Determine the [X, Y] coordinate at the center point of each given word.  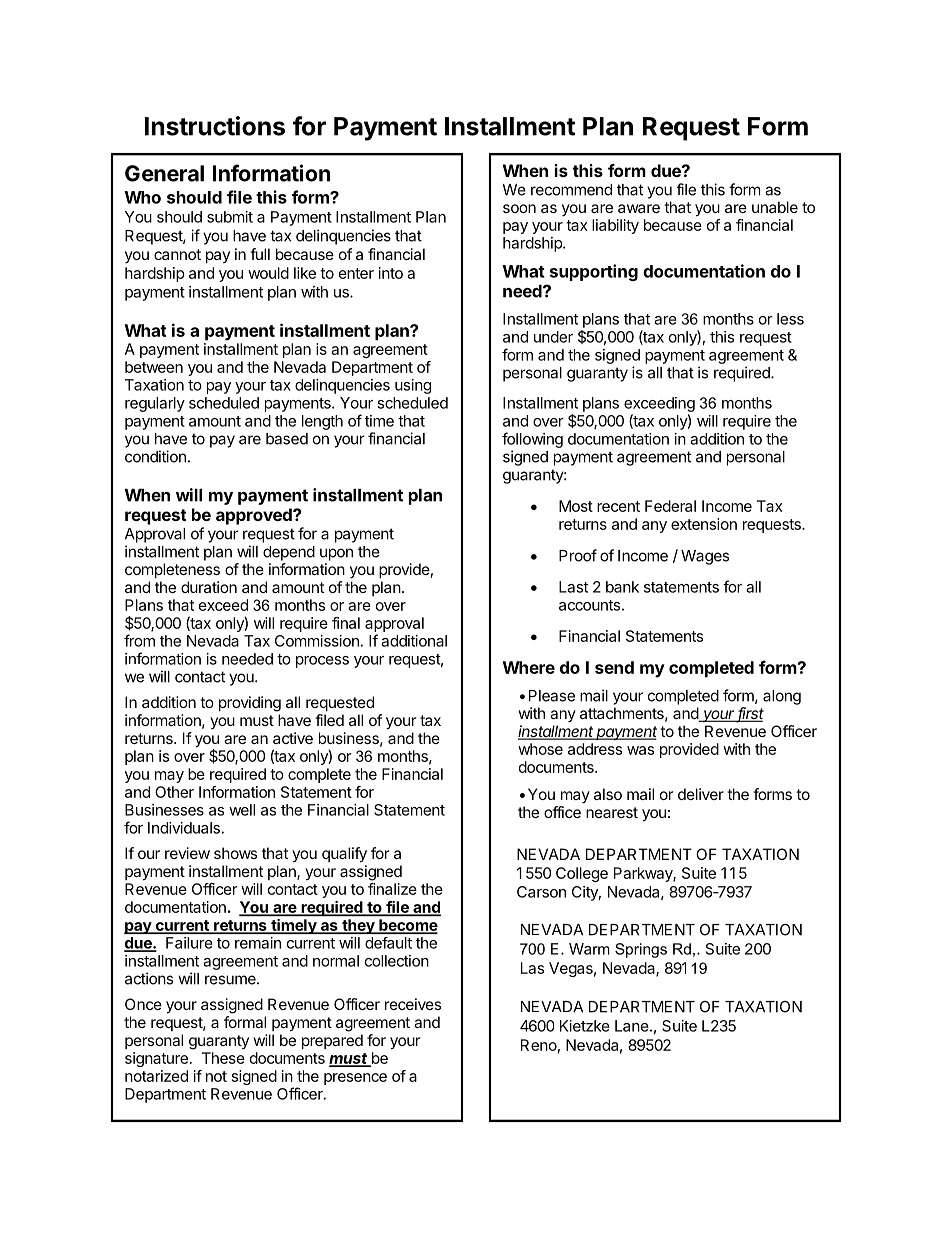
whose [540, 749]
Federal [670, 506]
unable [775, 207]
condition [155, 456]
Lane [632, 1026]
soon [519, 208]
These [223, 1058]
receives [413, 1004]
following [532, 440]
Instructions [215, 126]
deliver [701, 794]
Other [174, 792]
